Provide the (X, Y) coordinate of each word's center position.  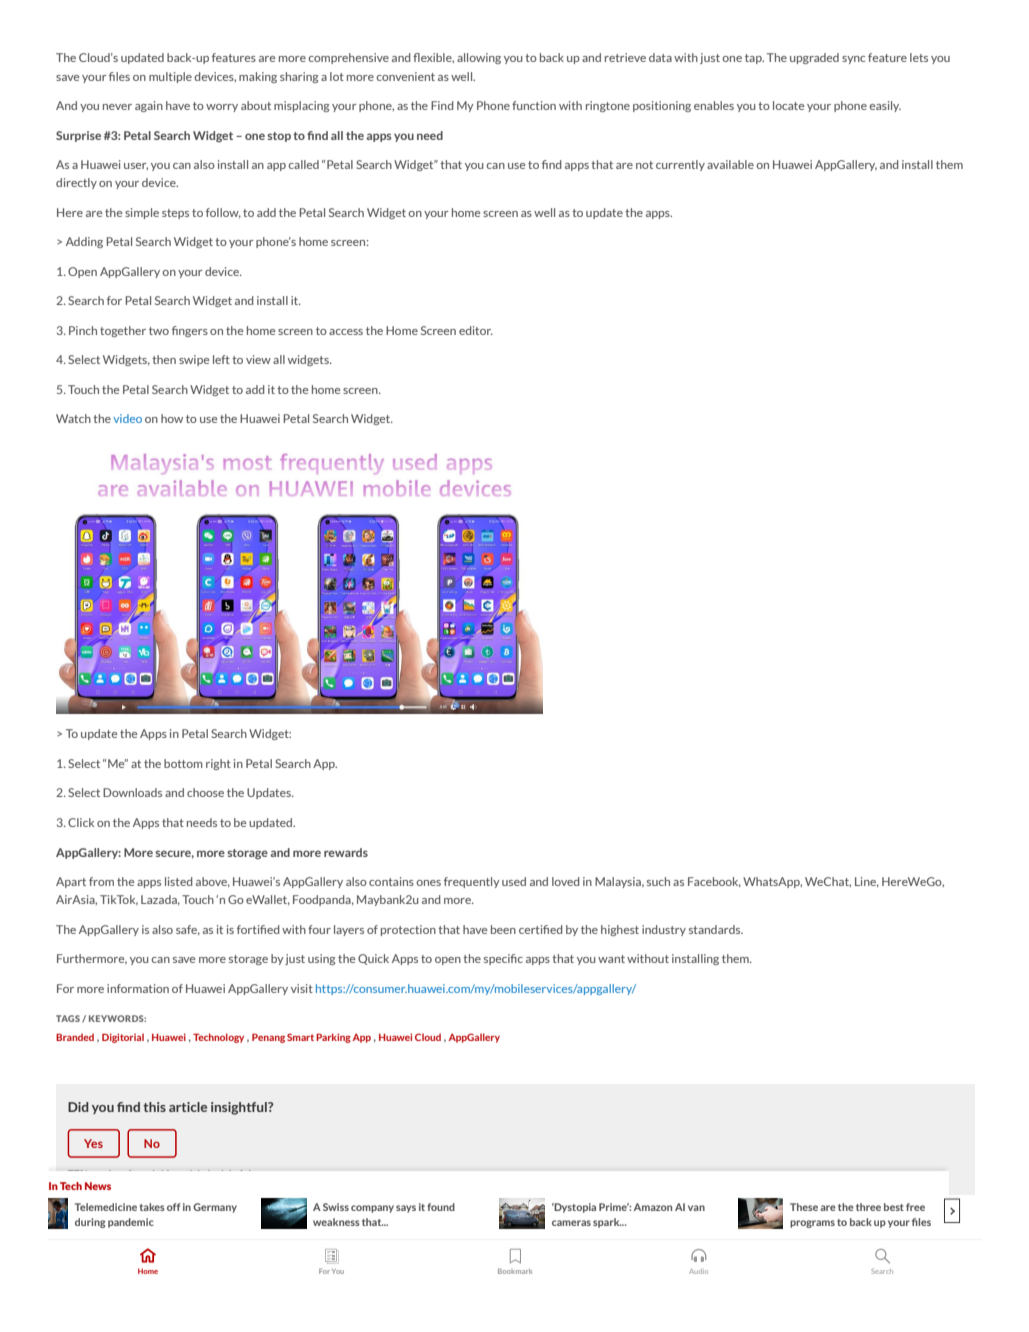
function (534, 105)
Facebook (714, 882)
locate (788, 105)
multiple (170, 77)
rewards (346, 852)
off (173, 1207)
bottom (183, 763)
